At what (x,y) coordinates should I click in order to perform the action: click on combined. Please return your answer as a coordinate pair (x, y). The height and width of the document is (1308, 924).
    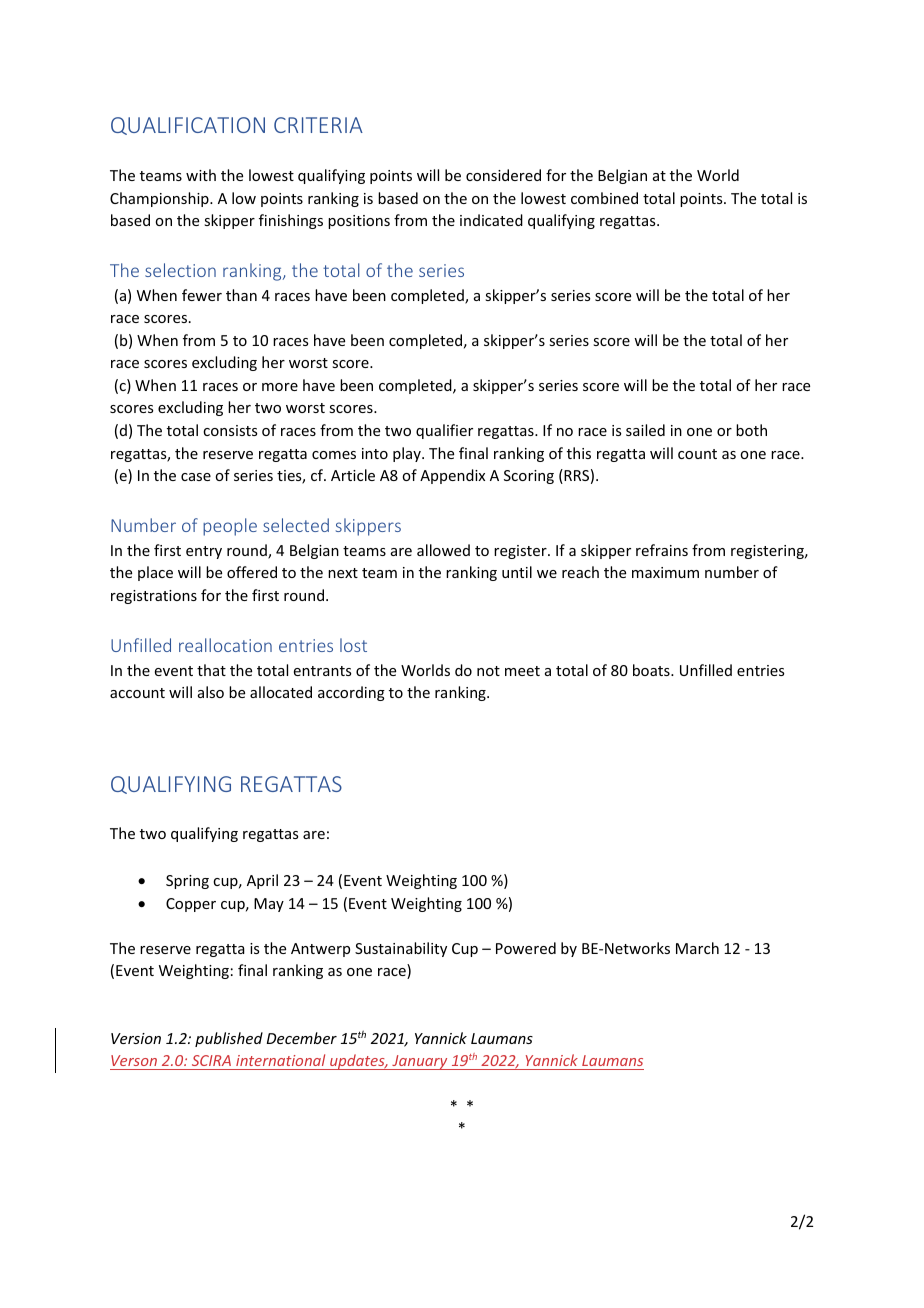
    Looking at the image, I should click on (604, 198).
